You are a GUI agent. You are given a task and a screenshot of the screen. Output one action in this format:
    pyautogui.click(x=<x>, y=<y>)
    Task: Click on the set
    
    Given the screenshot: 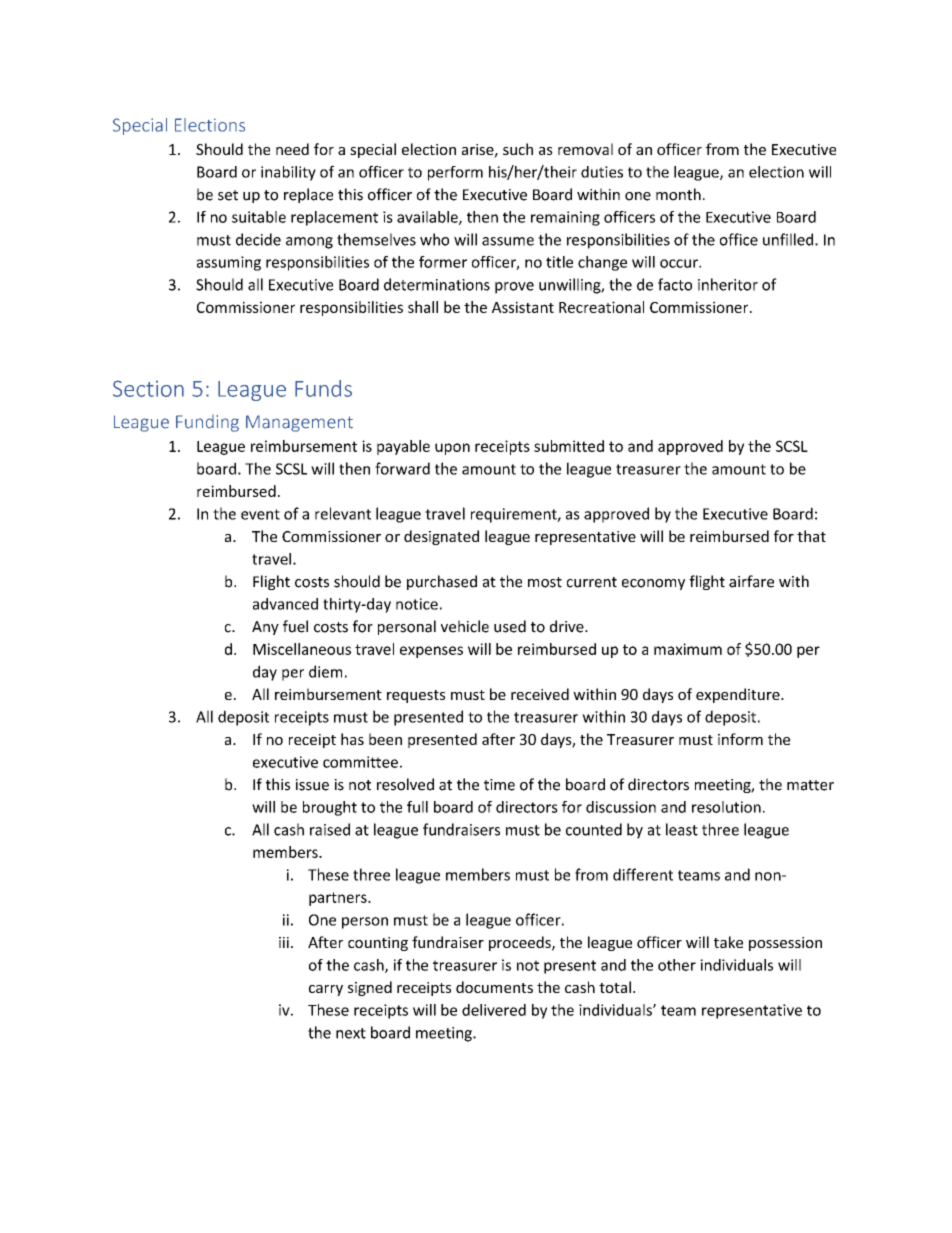 What is the action you would take?
    pyautogui.click(x=228, y=195)
